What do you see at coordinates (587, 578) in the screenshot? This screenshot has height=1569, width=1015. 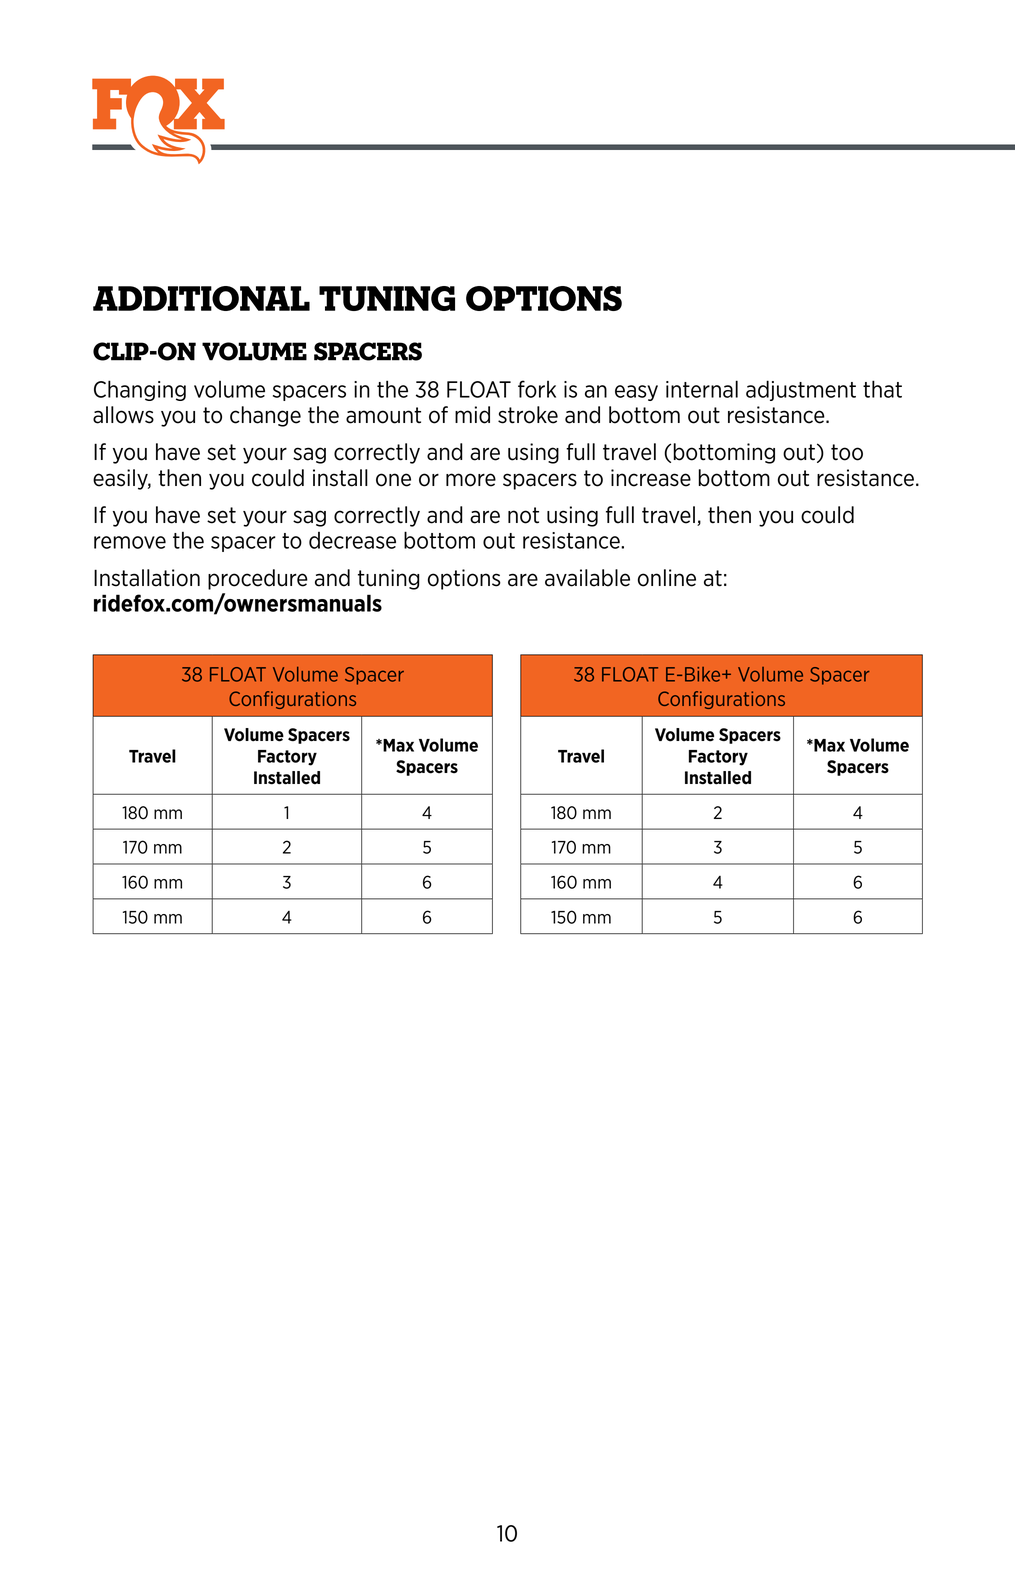 I see `available` at bounding box center [587, 578].
